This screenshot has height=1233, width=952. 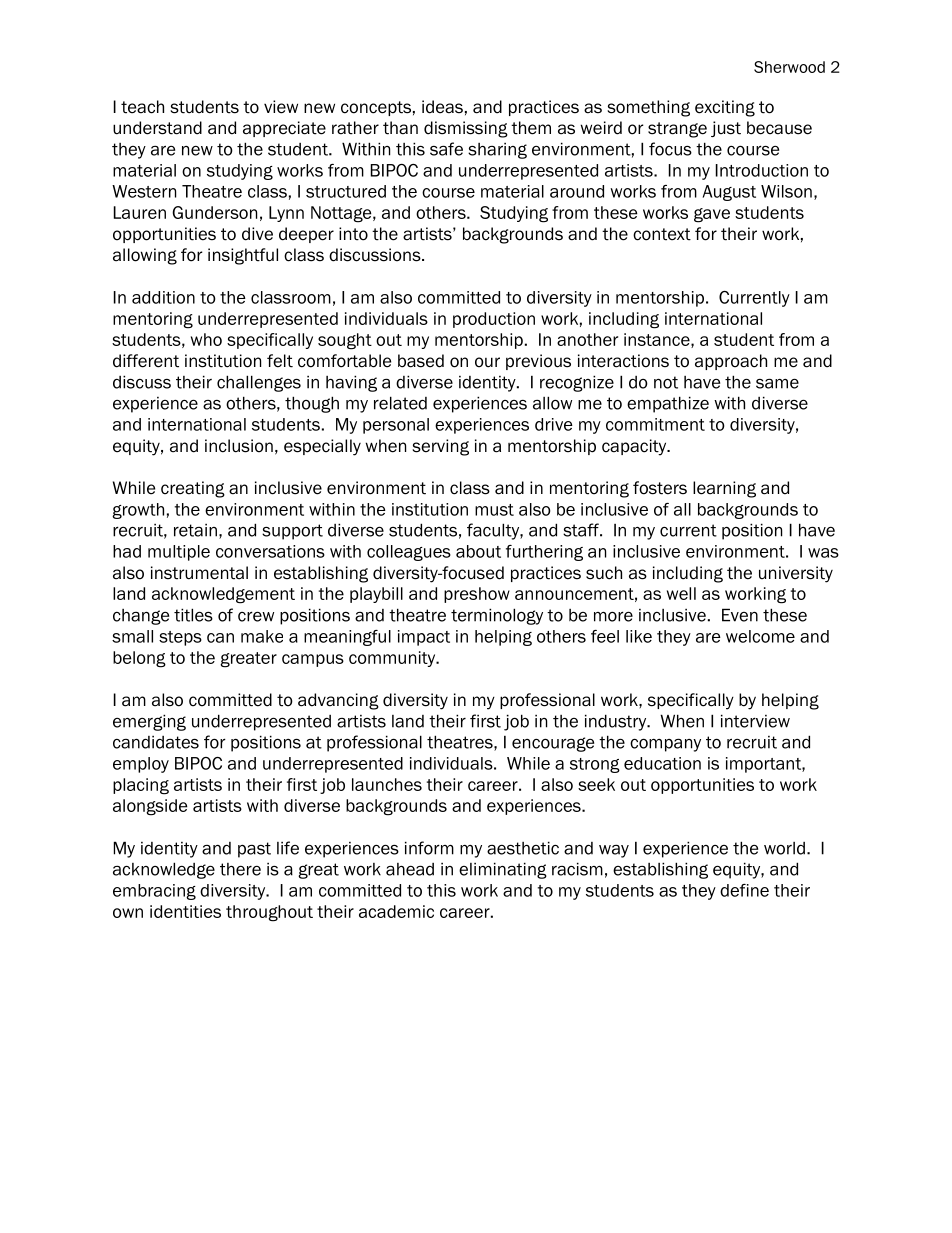 I want to click on teach, so click(x=142, y=107).
